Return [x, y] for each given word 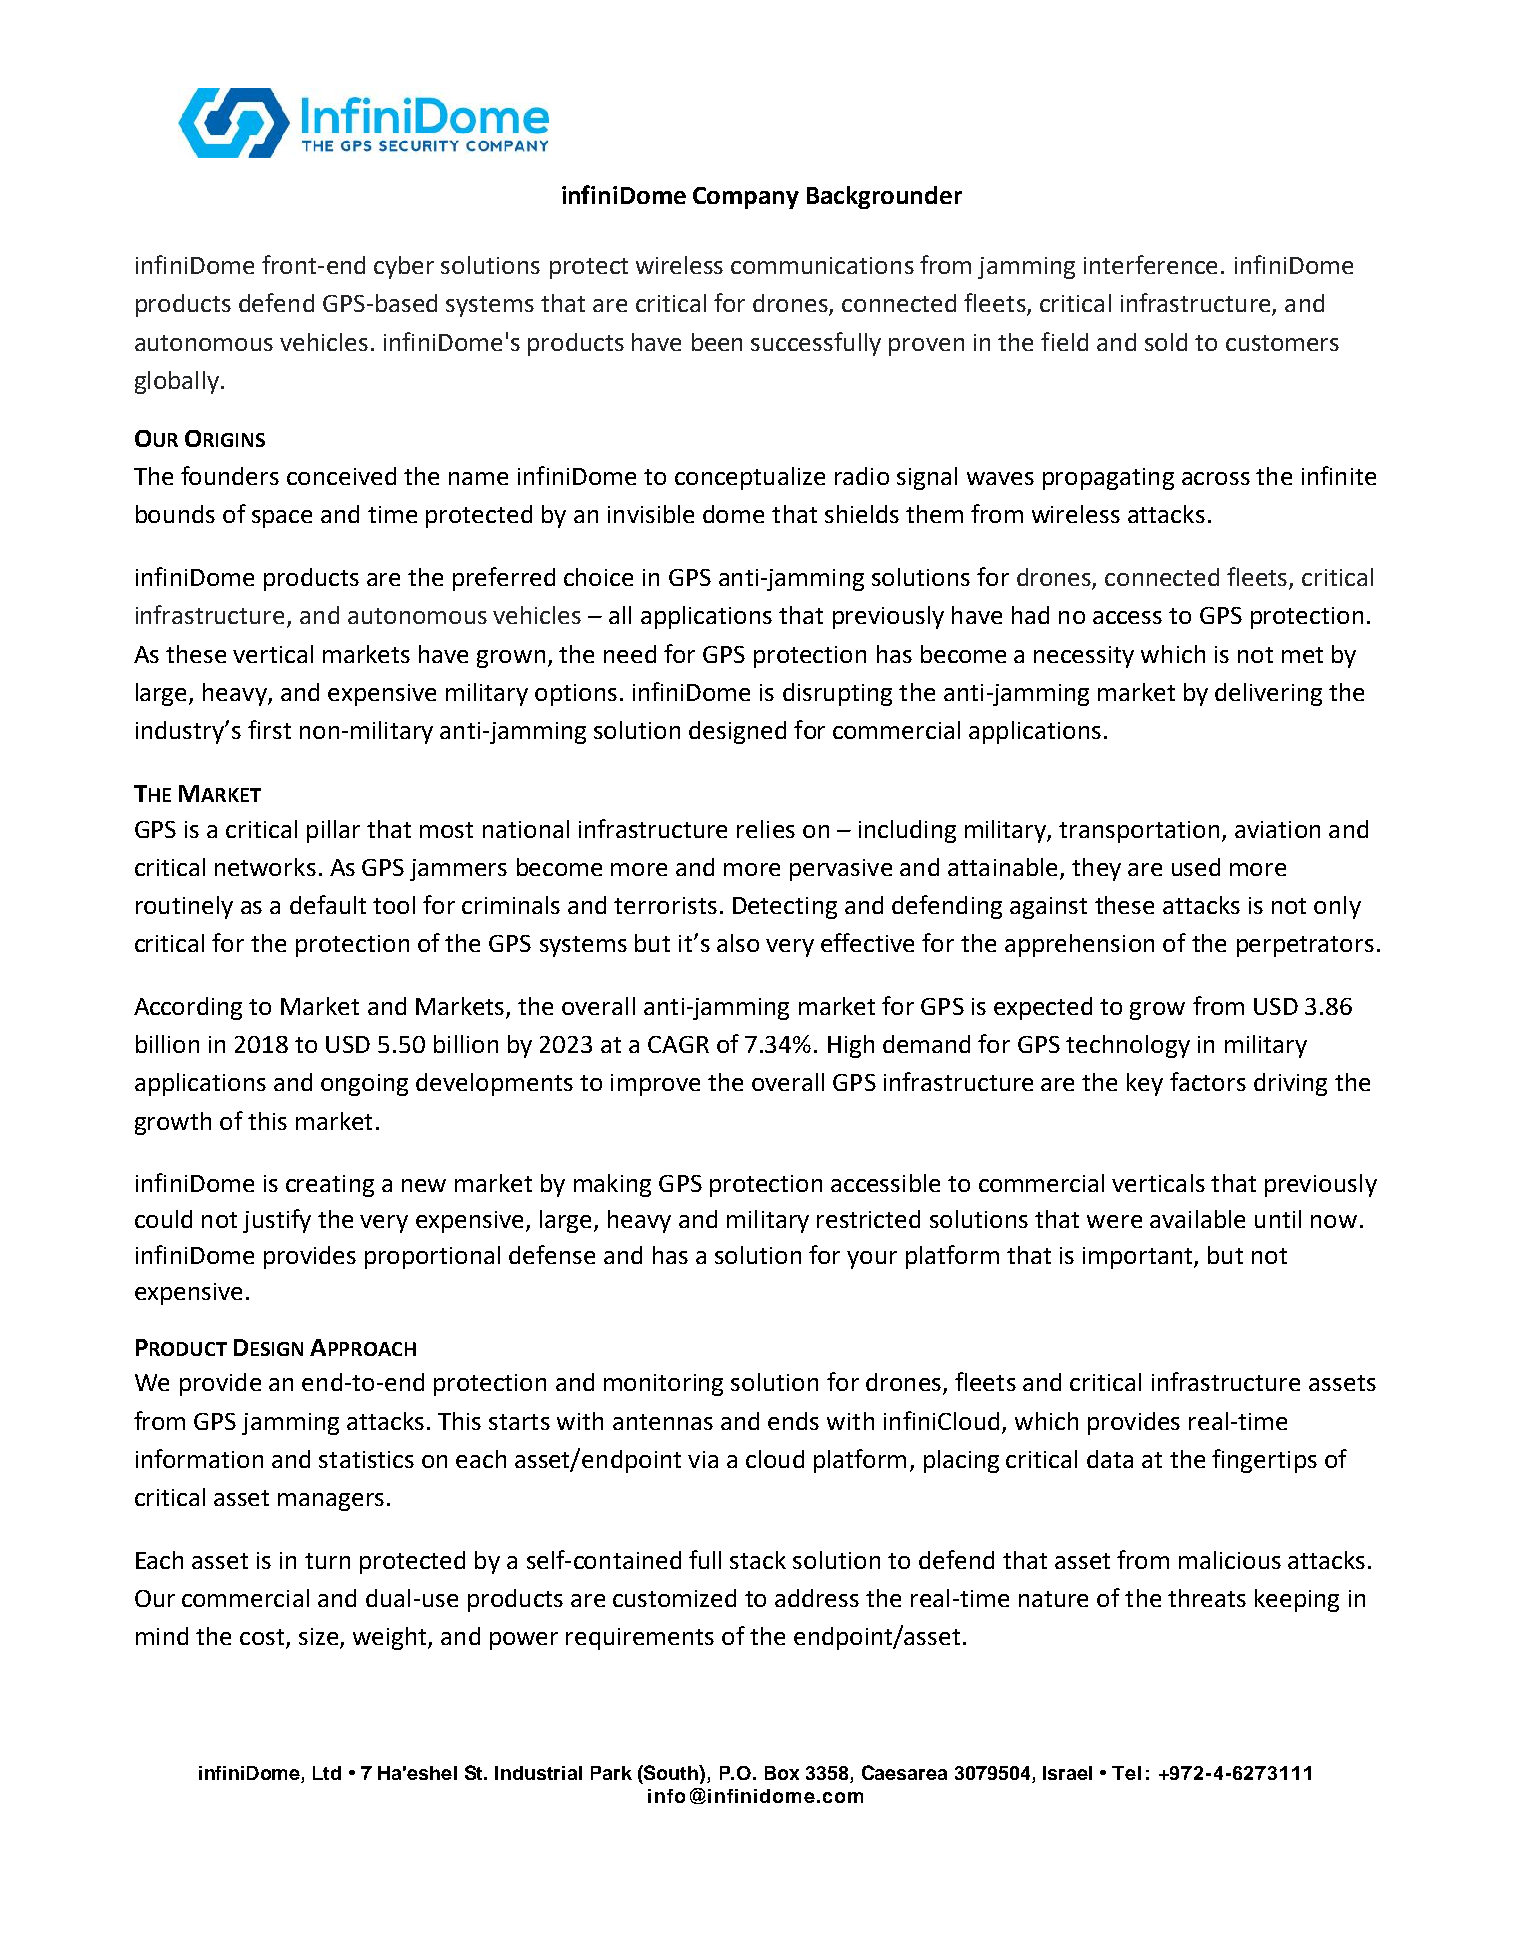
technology [1128, 1046]
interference [1150, 264]
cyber [404, 267]
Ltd [327, 1773]
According [188, 1008]
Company [746, 198]
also [738, 943]
